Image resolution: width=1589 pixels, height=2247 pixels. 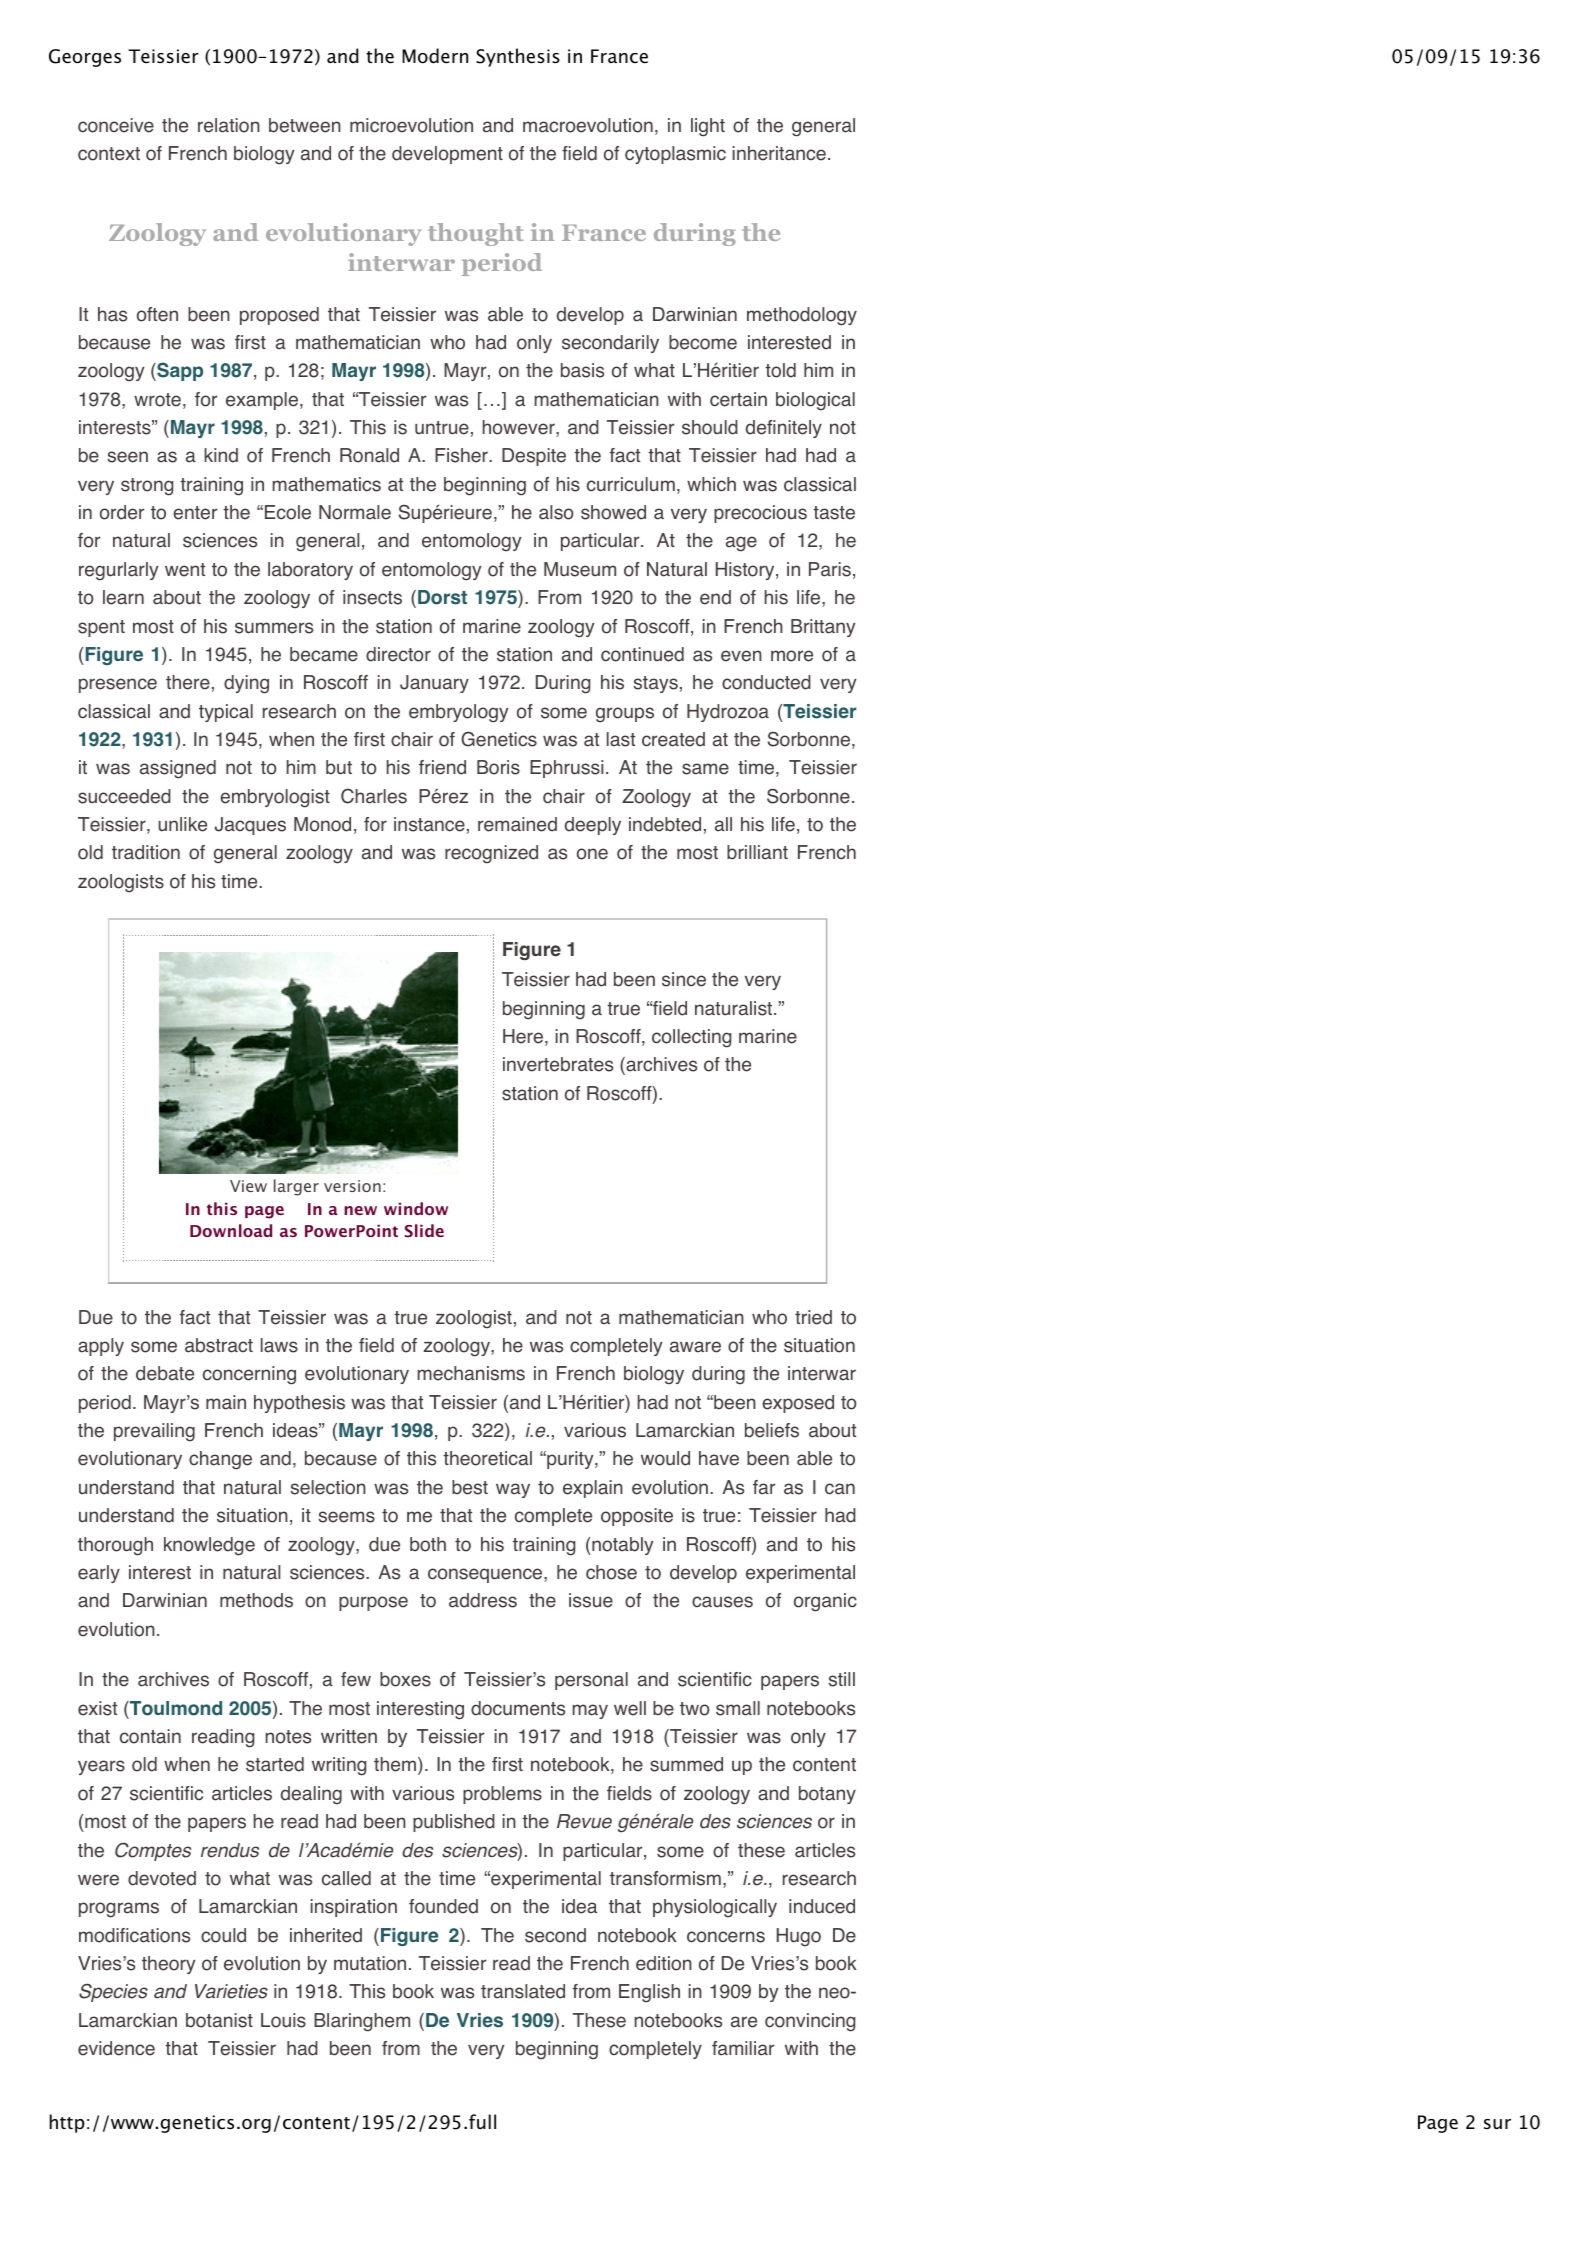 What do you see at coordinates (229, 125) in the page?
I see `relation` at bounding box center [229, 125].
